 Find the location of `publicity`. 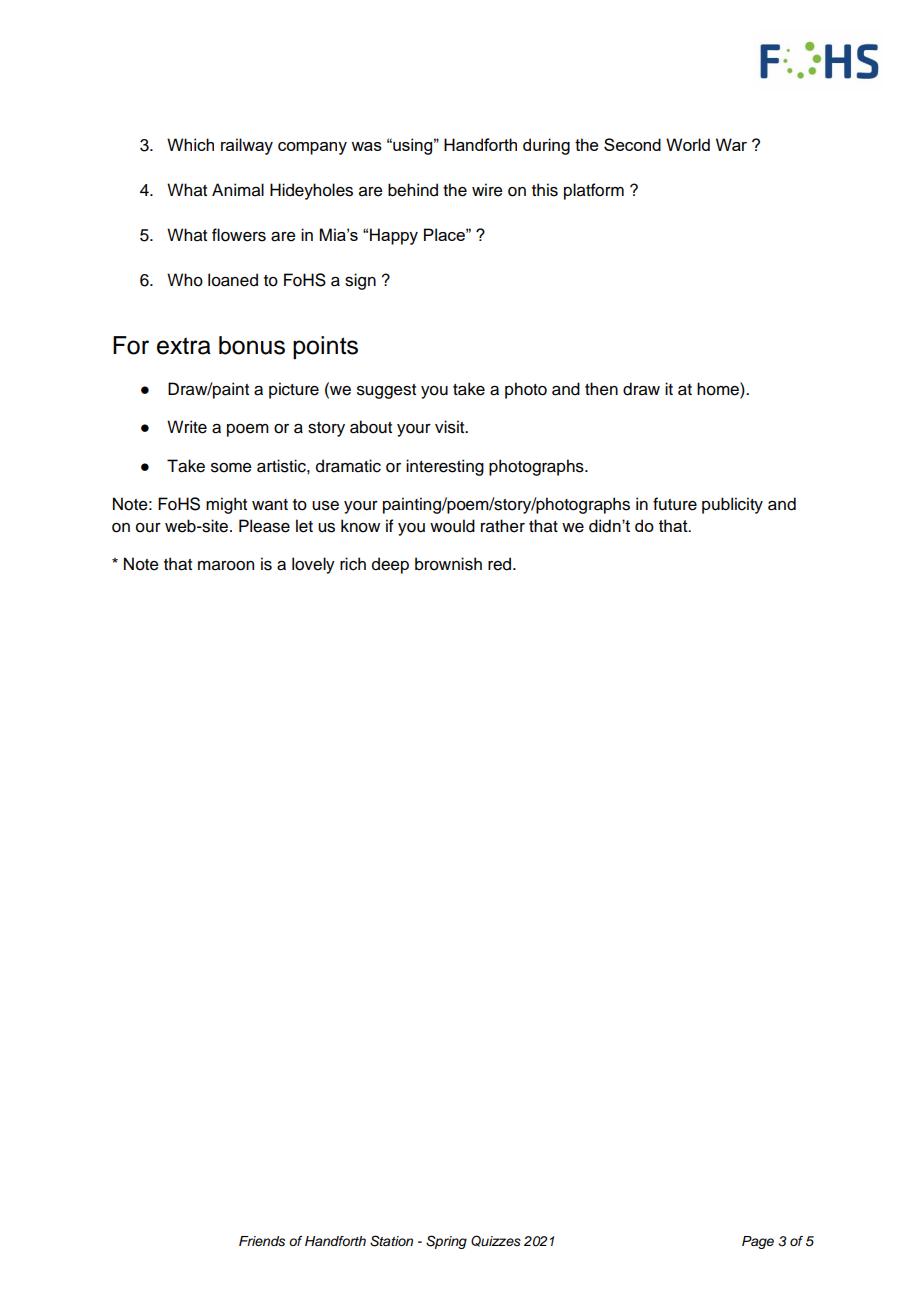

publicity is located at coordinates (732, 505).
